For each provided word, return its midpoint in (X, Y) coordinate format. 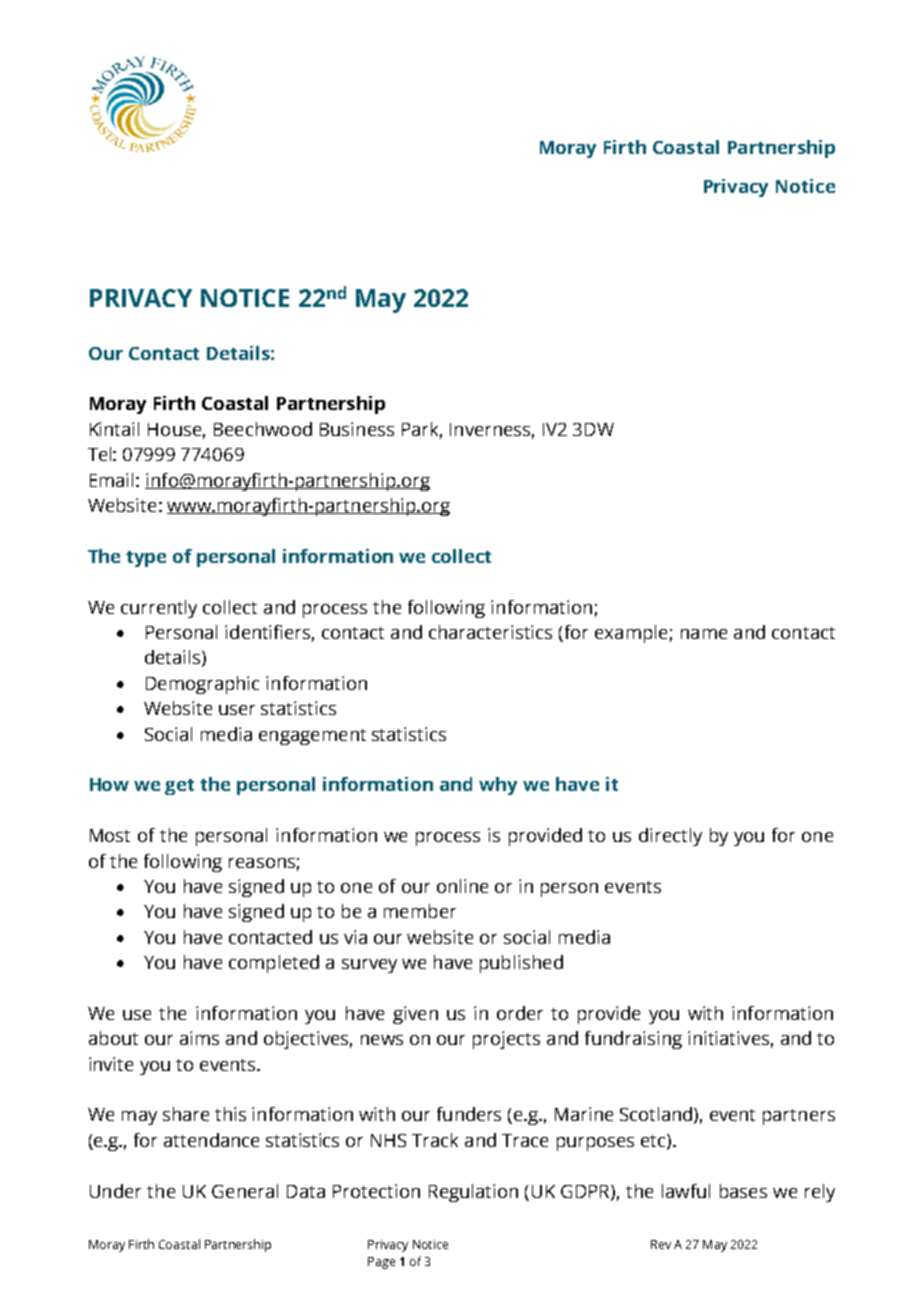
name (704, 634)
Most (110, 835)
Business (357, 429)
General (245, 1191)
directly (670, 837)
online (462, 886)
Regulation (473, 1193)
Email (111, 480)
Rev (661, 1244)
